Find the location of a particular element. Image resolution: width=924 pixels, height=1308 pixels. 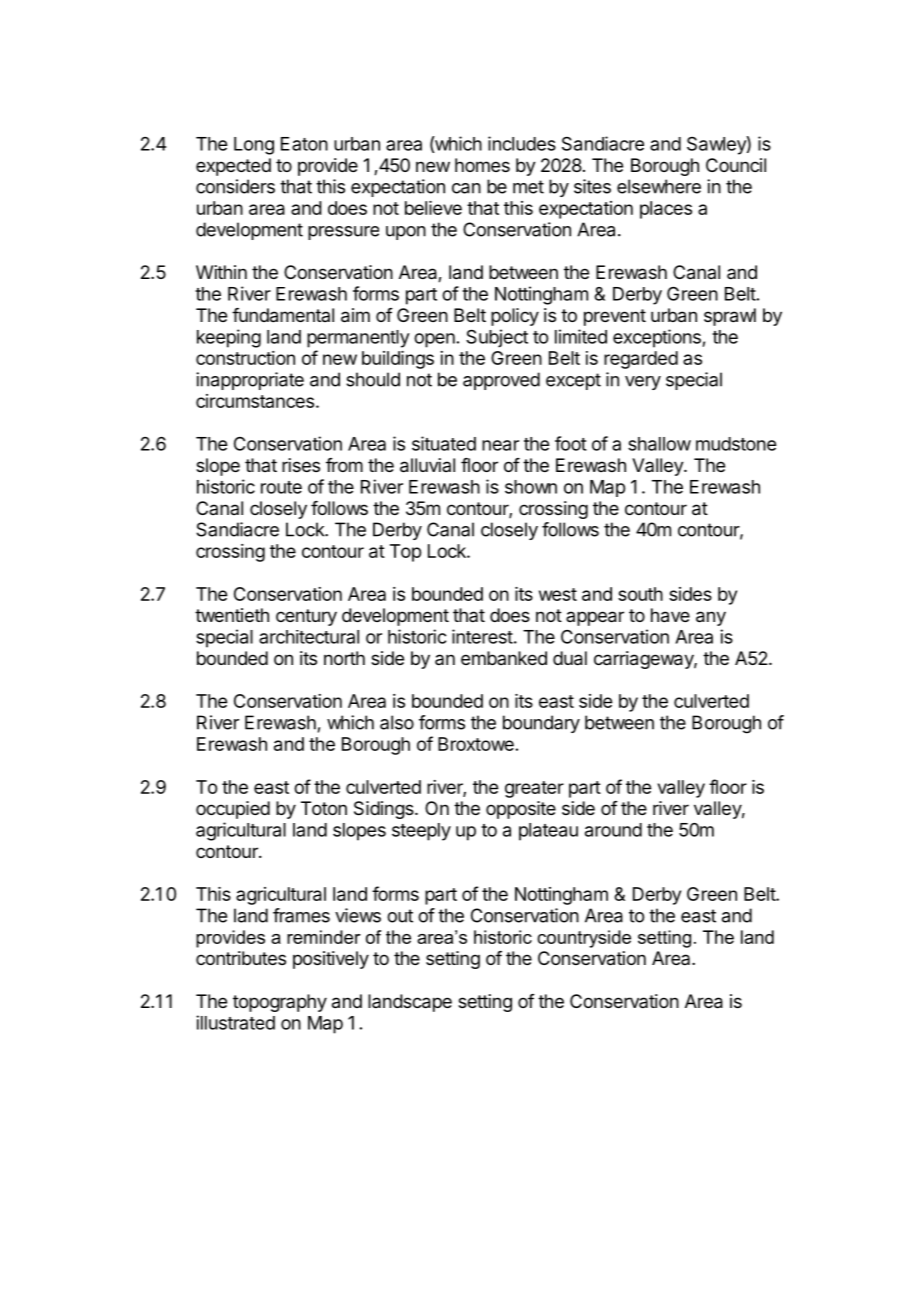

homes is located at coordinates (482, 165).
